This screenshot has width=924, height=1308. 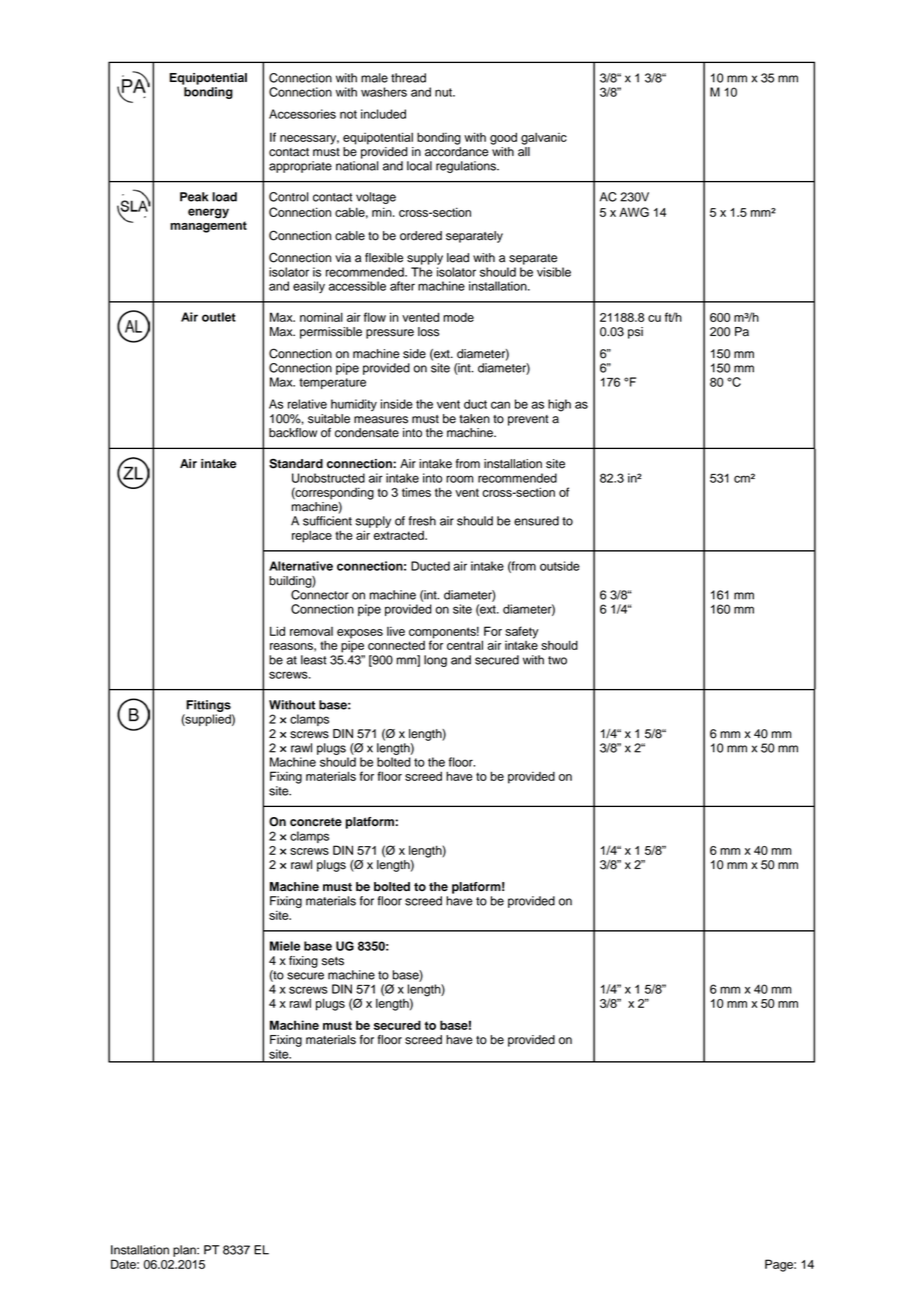 What do you see at coordinates (435, 661) in the screenshot?
I see `long` at bounding box center [435, 661].
